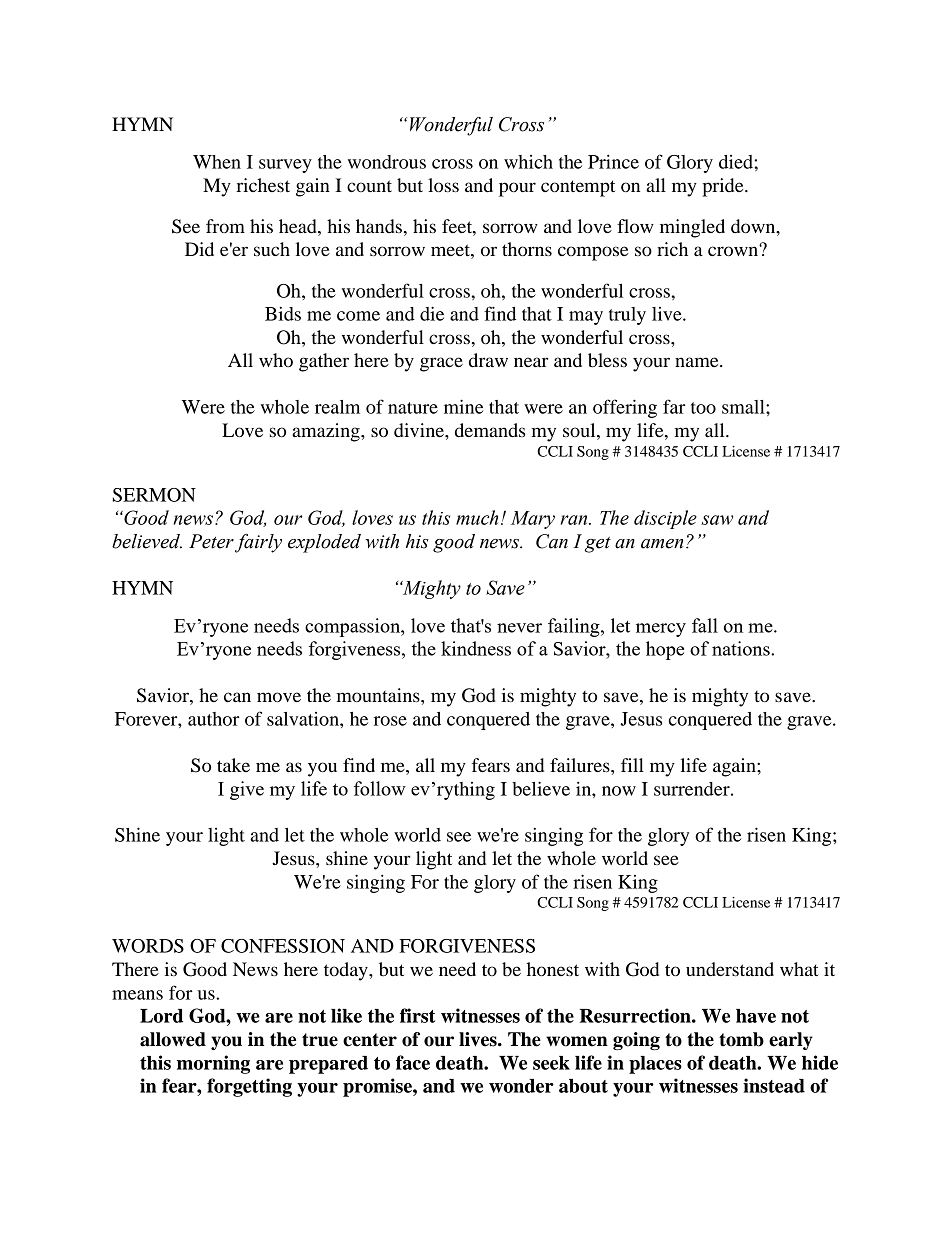  I want to click on morning, so click(213, 1064).
